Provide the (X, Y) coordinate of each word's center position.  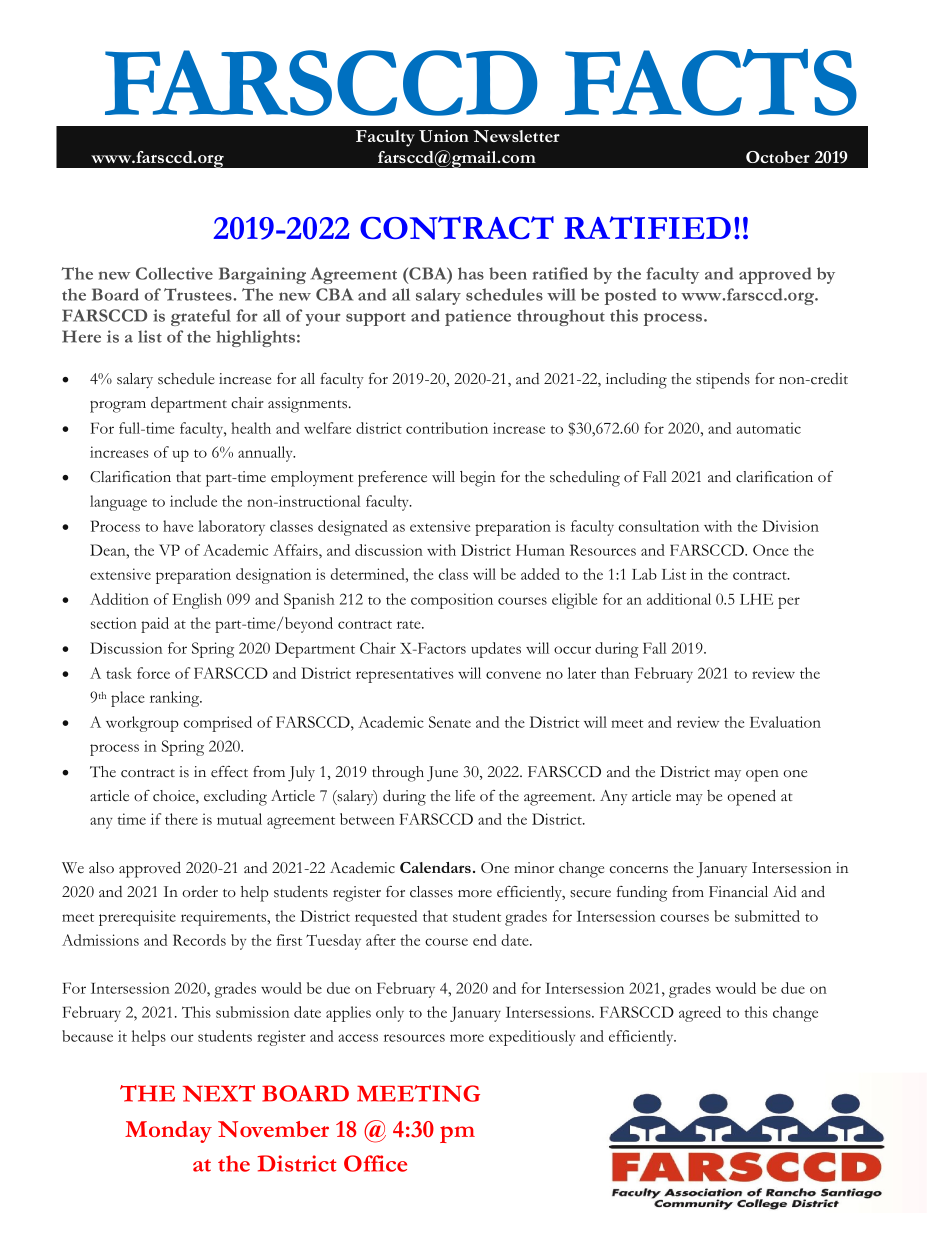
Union (444, 136)
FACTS (711, 82)
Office (375, 1163)
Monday (168, 1132)
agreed (700, 1014)
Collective (174, 273)
